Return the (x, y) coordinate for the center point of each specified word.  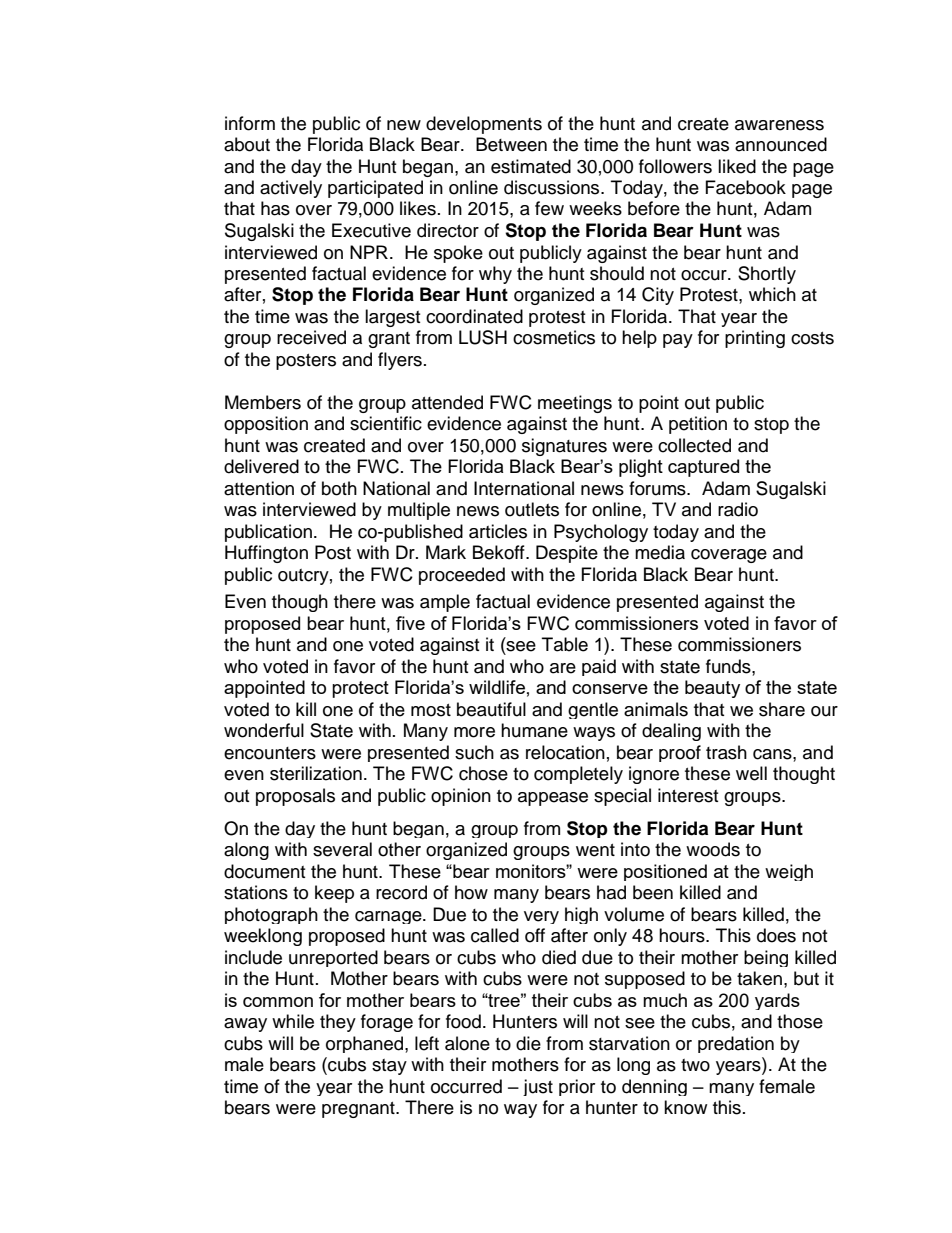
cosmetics (554, 337)
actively (291, 189)
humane (534, 730)
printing (755, 339)
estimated (531, 166)
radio (738, 509)
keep (334, 894)
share (782, 709)
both (339, 488)
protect (360, 689)
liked (737, 166)
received (311, 337)
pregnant (359, 1110)
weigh (789, 872)
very (541, 917)
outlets (532, 509)
